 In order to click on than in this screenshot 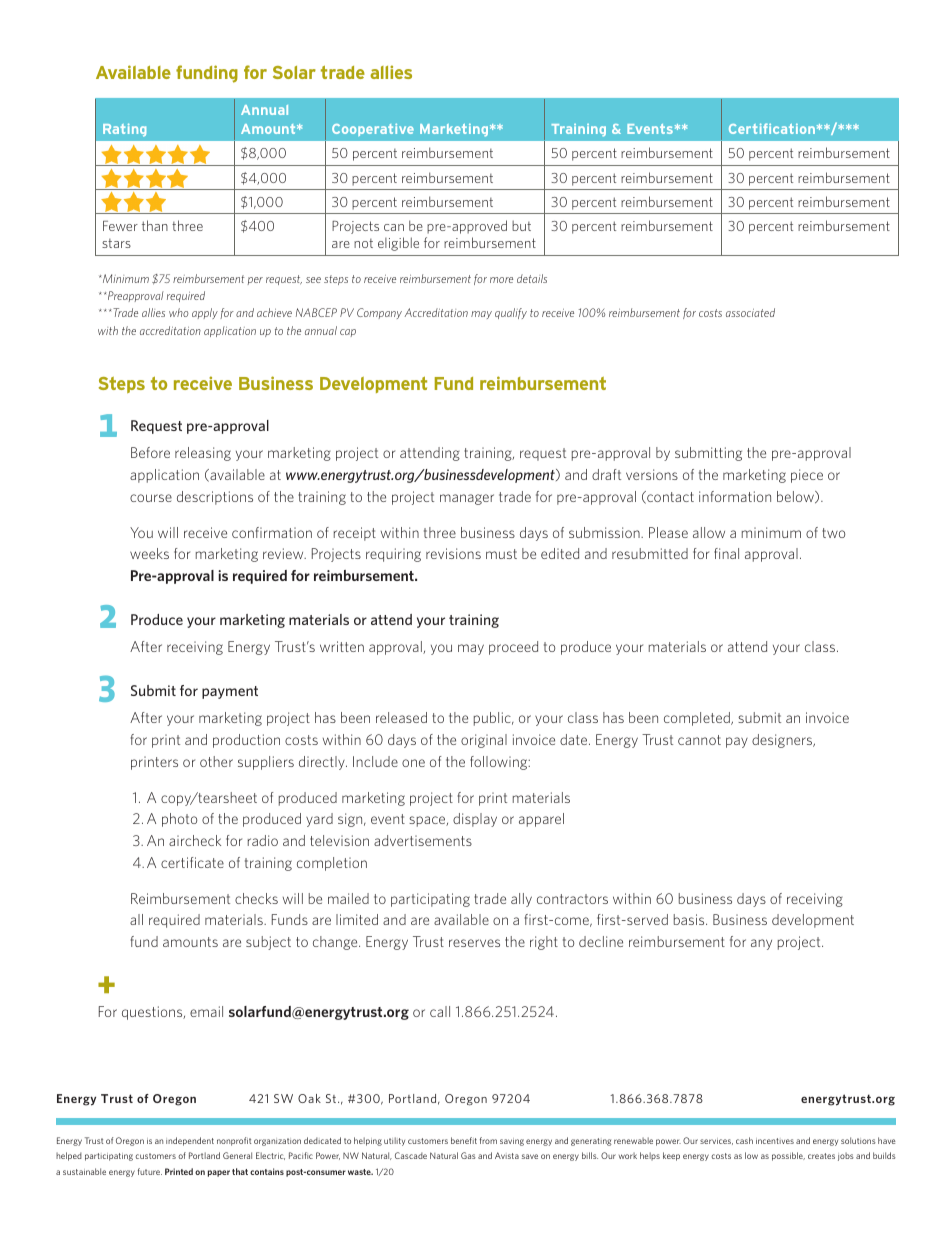, I will do `click(155, 225)`.
